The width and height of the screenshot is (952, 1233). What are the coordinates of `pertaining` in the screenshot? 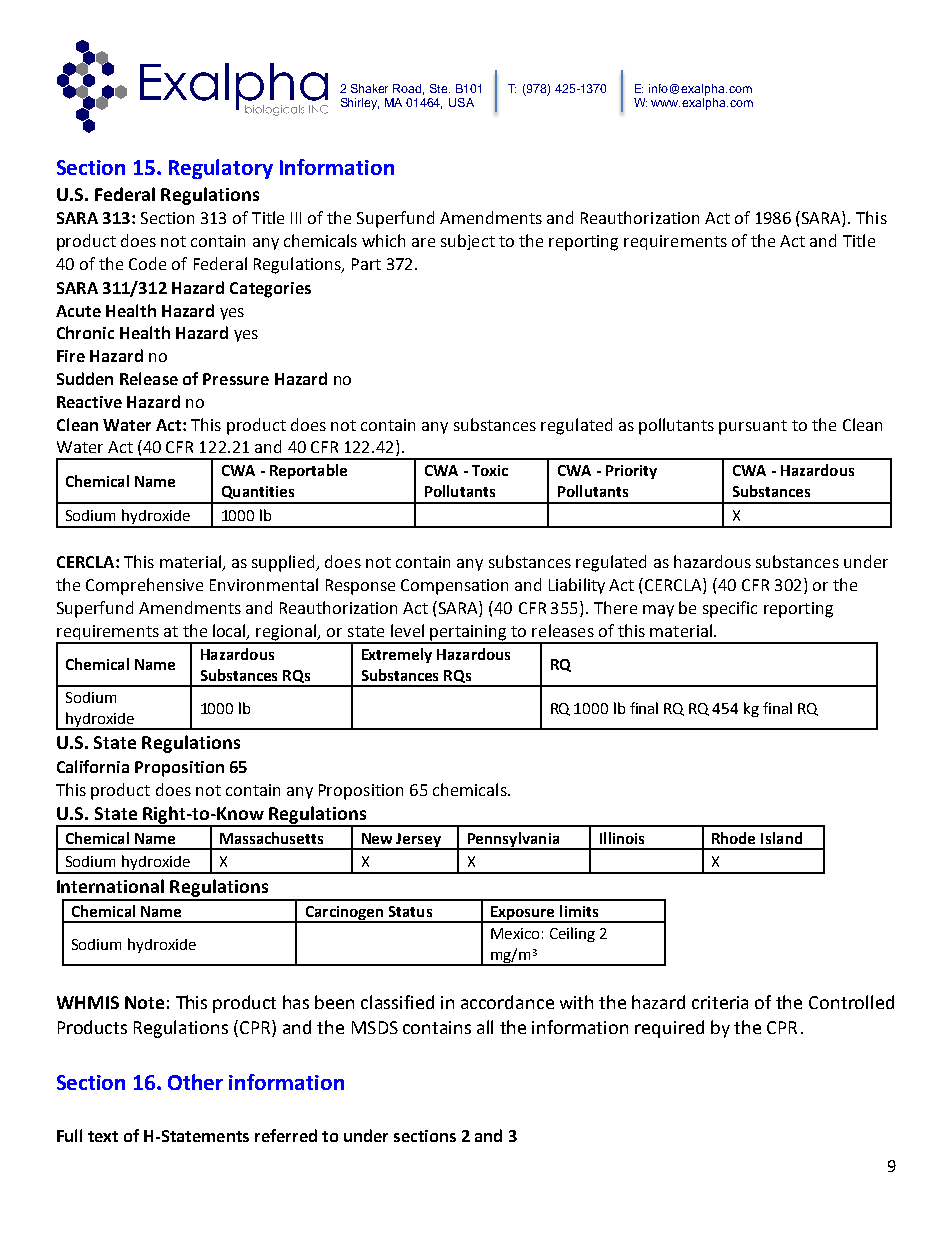 It's located at (468, 634).
